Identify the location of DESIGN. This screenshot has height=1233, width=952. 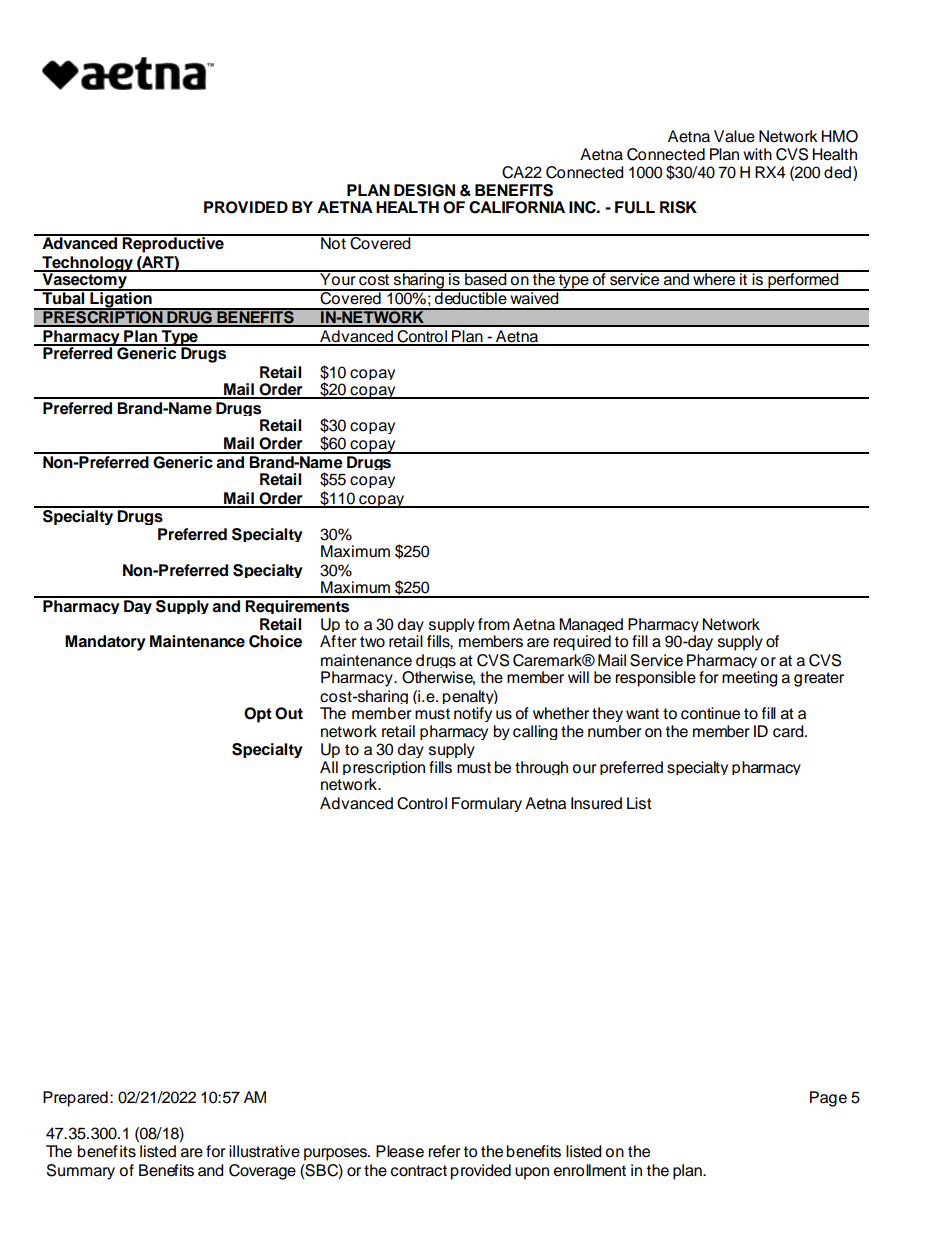
(424, 190).
